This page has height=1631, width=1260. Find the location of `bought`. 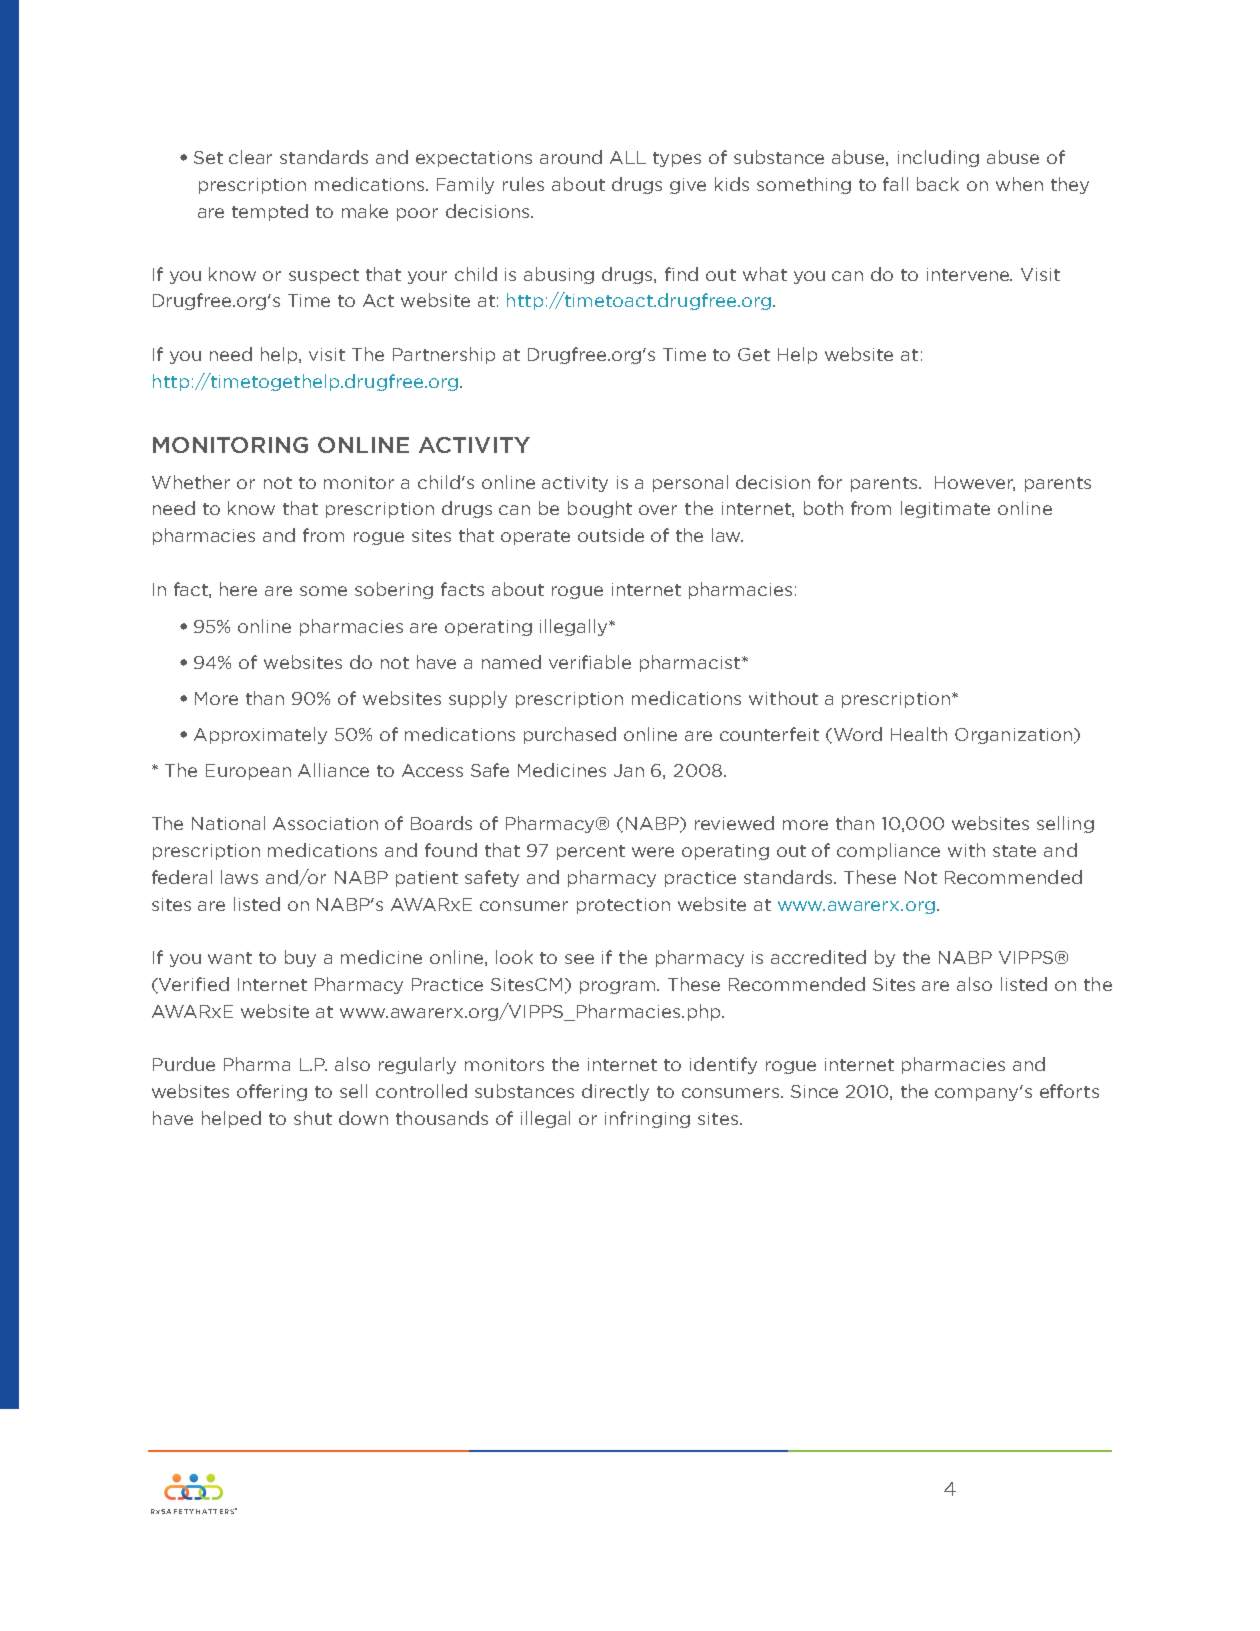

bought is located at coordinates (600, 509).
